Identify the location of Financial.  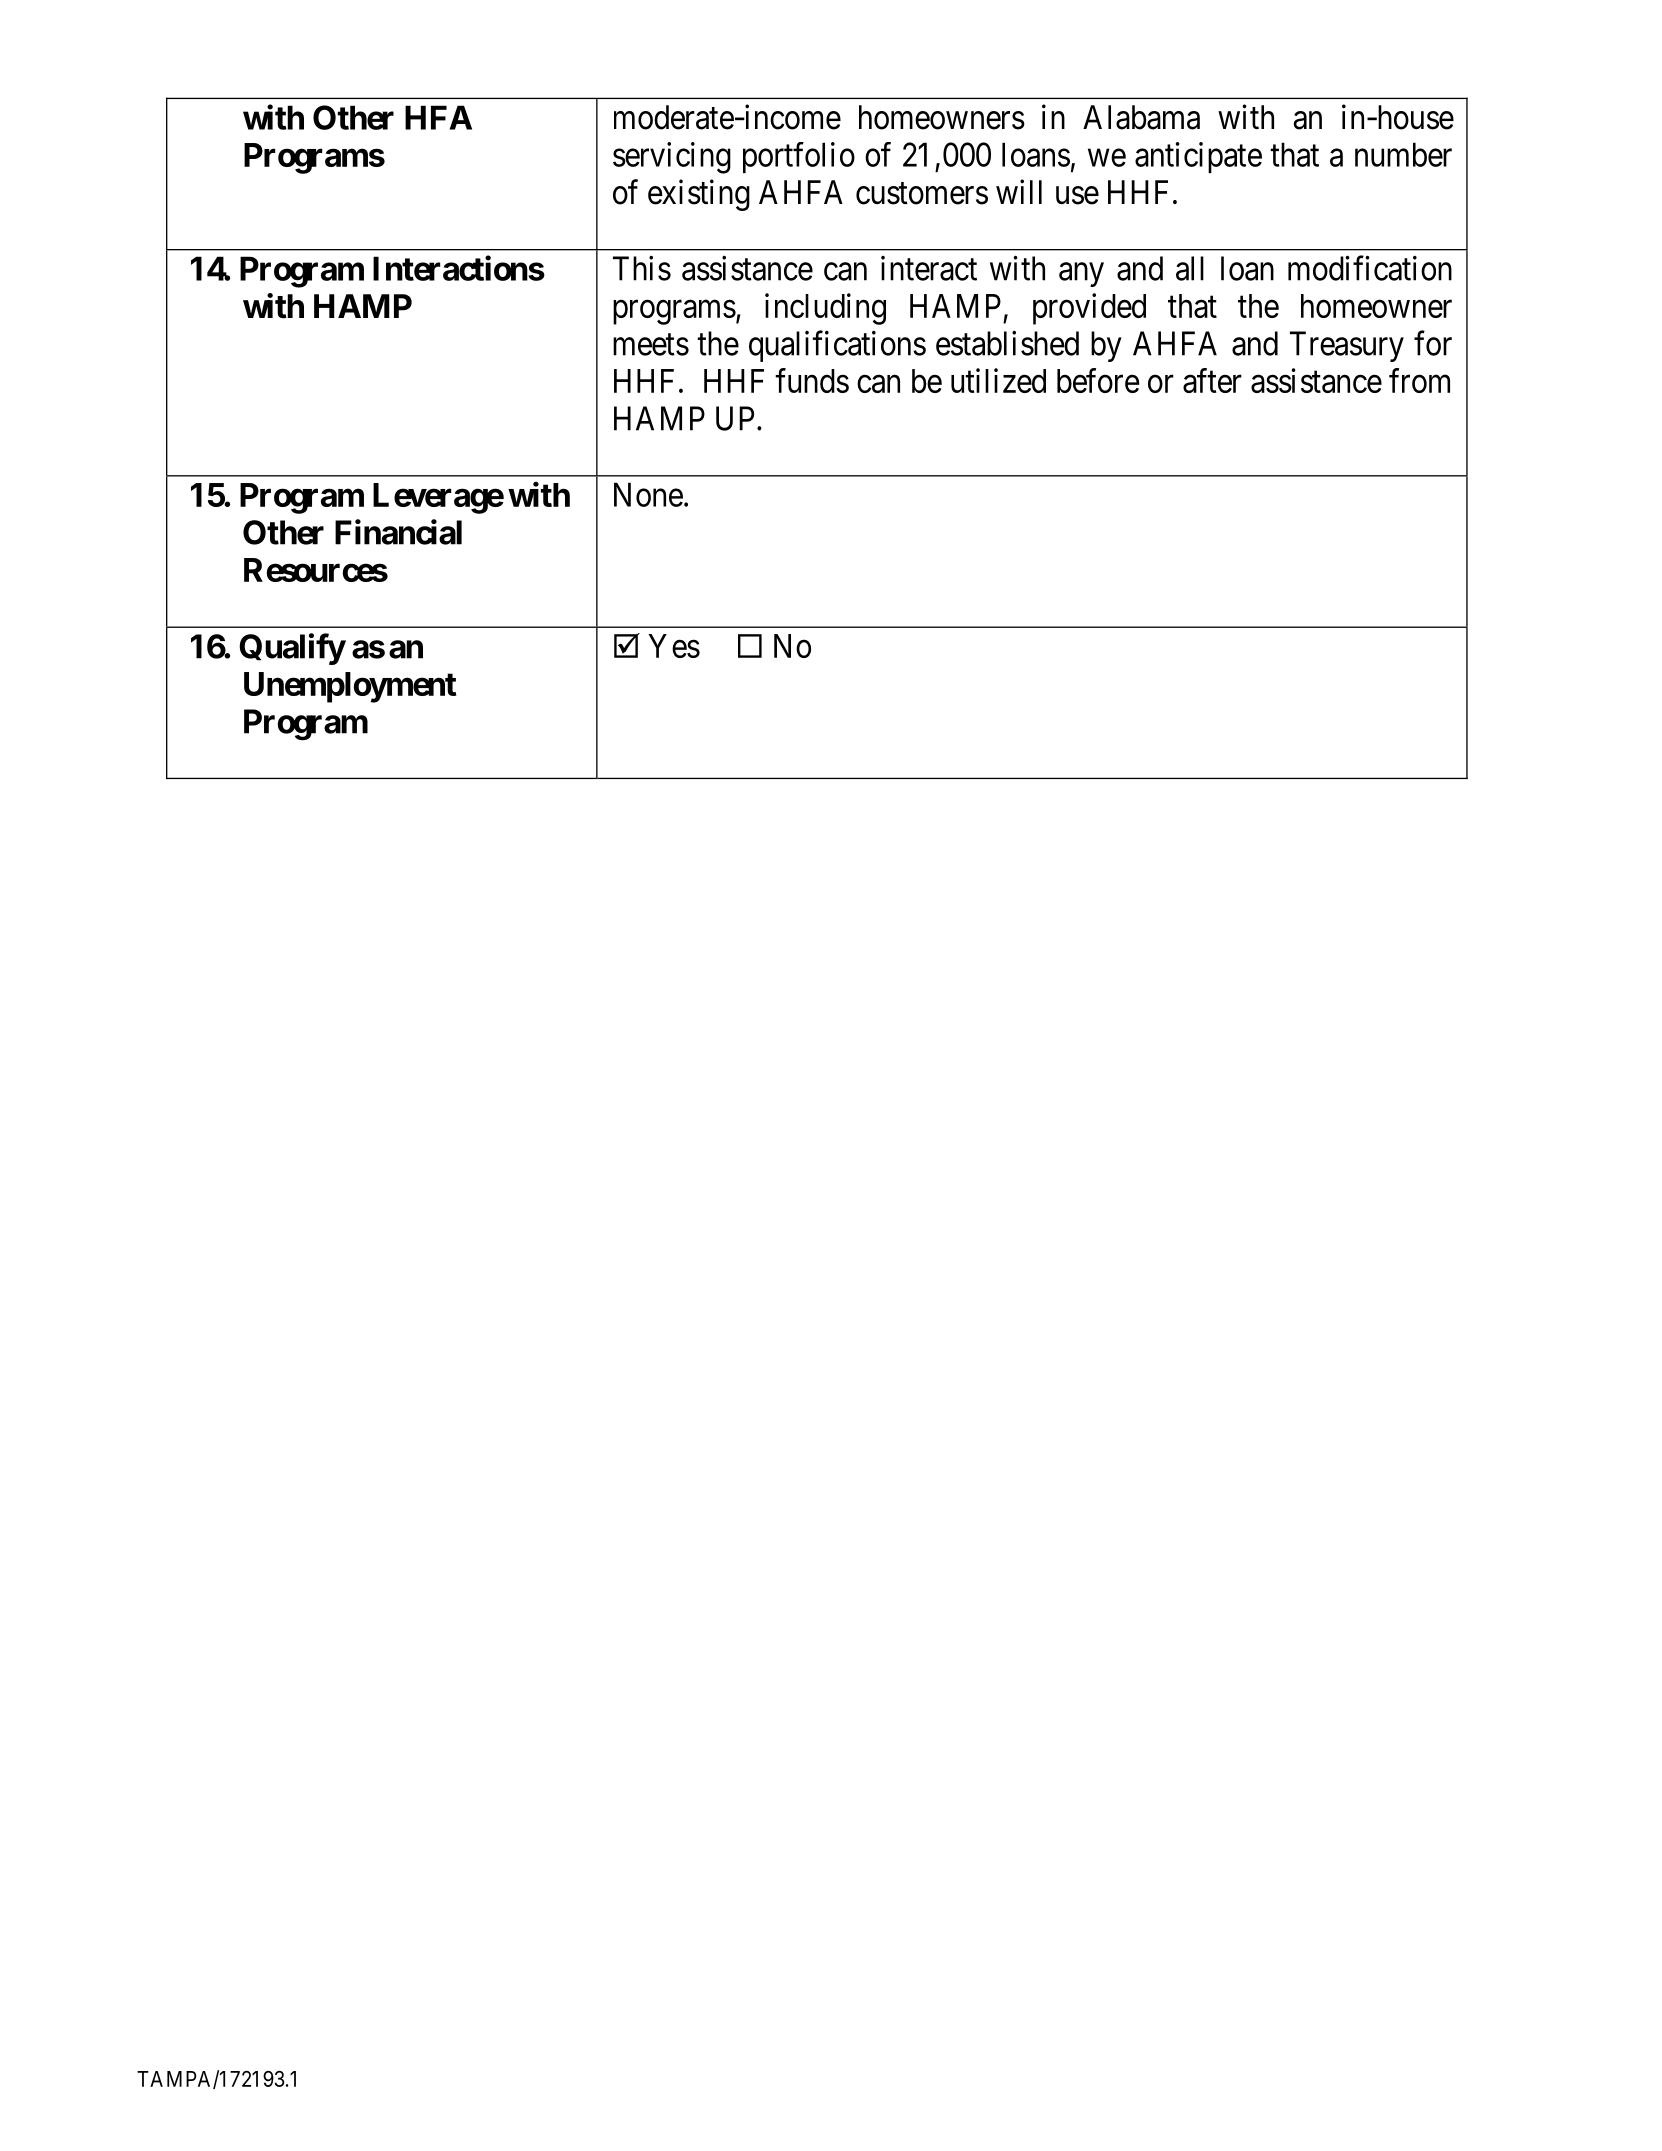
(398, 532).
